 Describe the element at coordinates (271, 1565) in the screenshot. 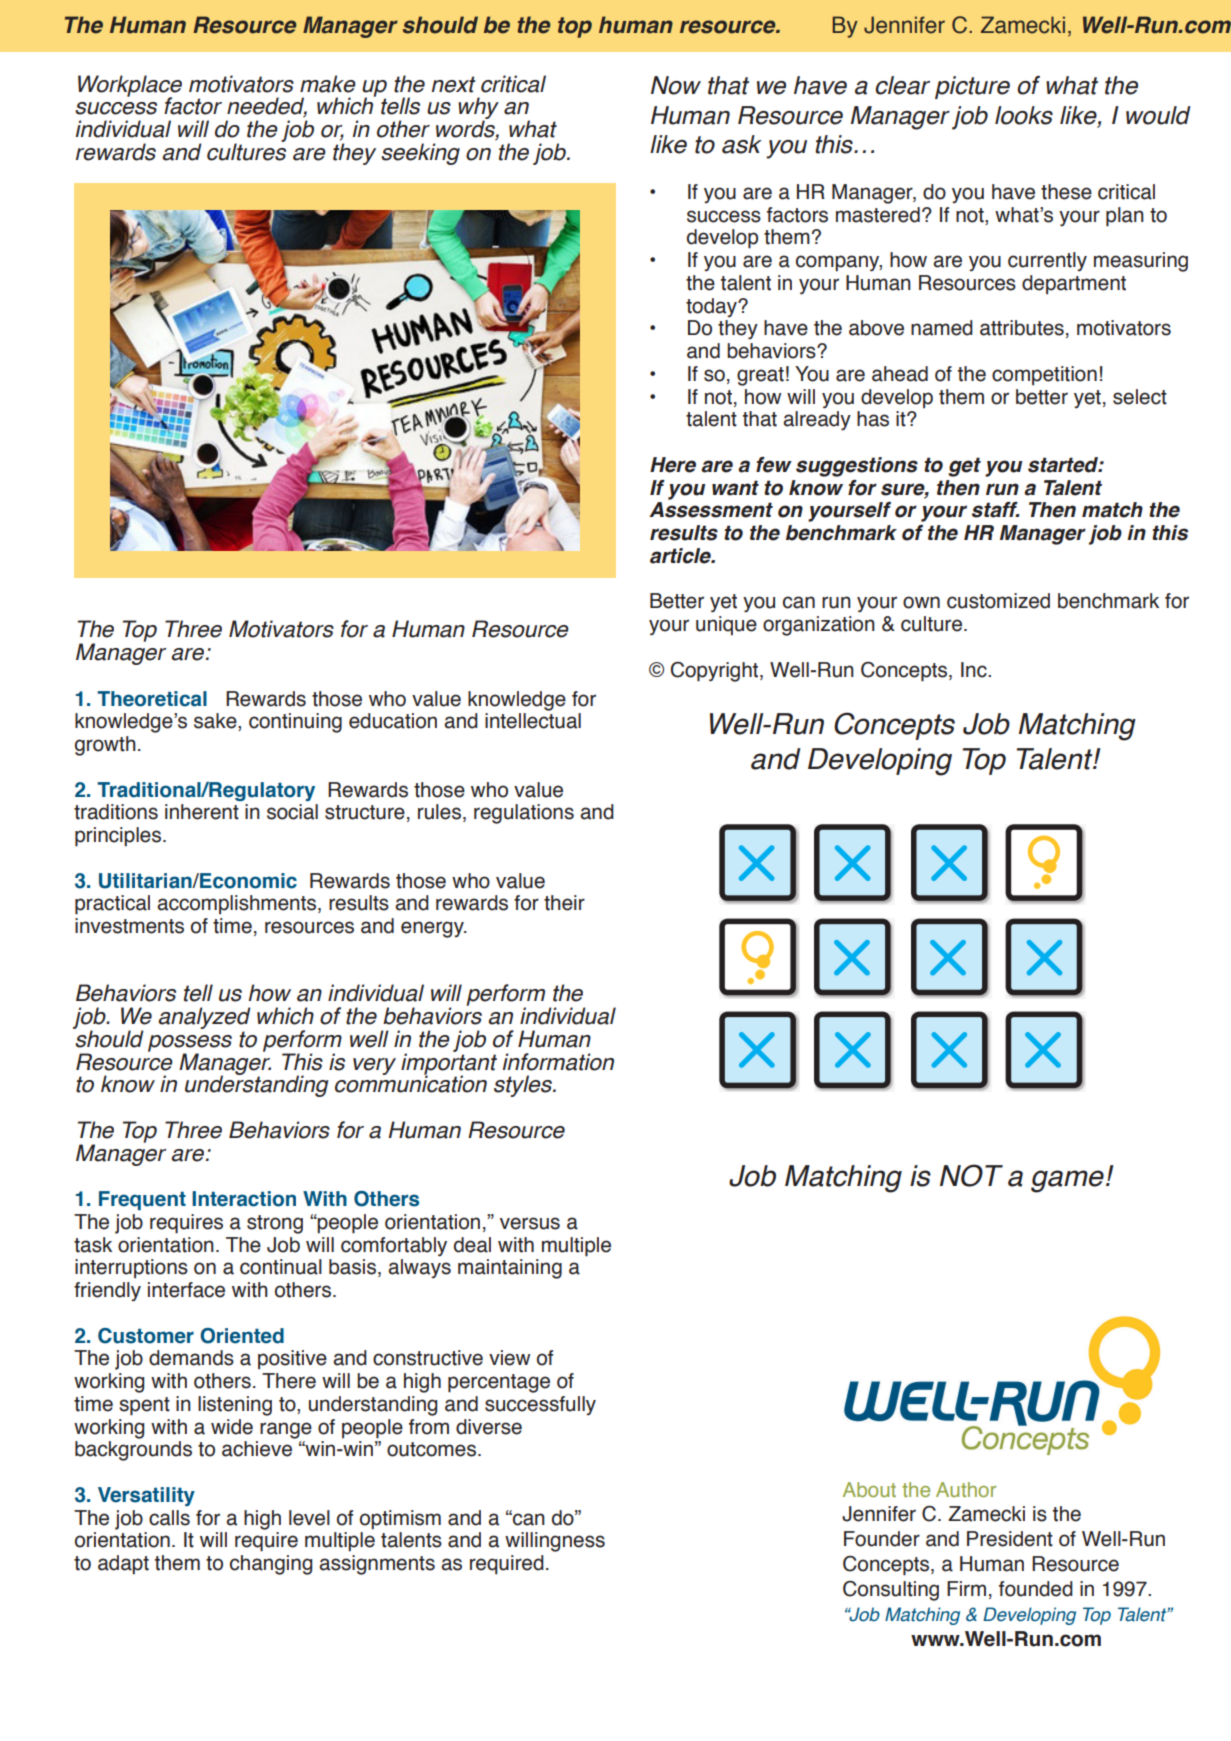

I see `changing` at that location.
